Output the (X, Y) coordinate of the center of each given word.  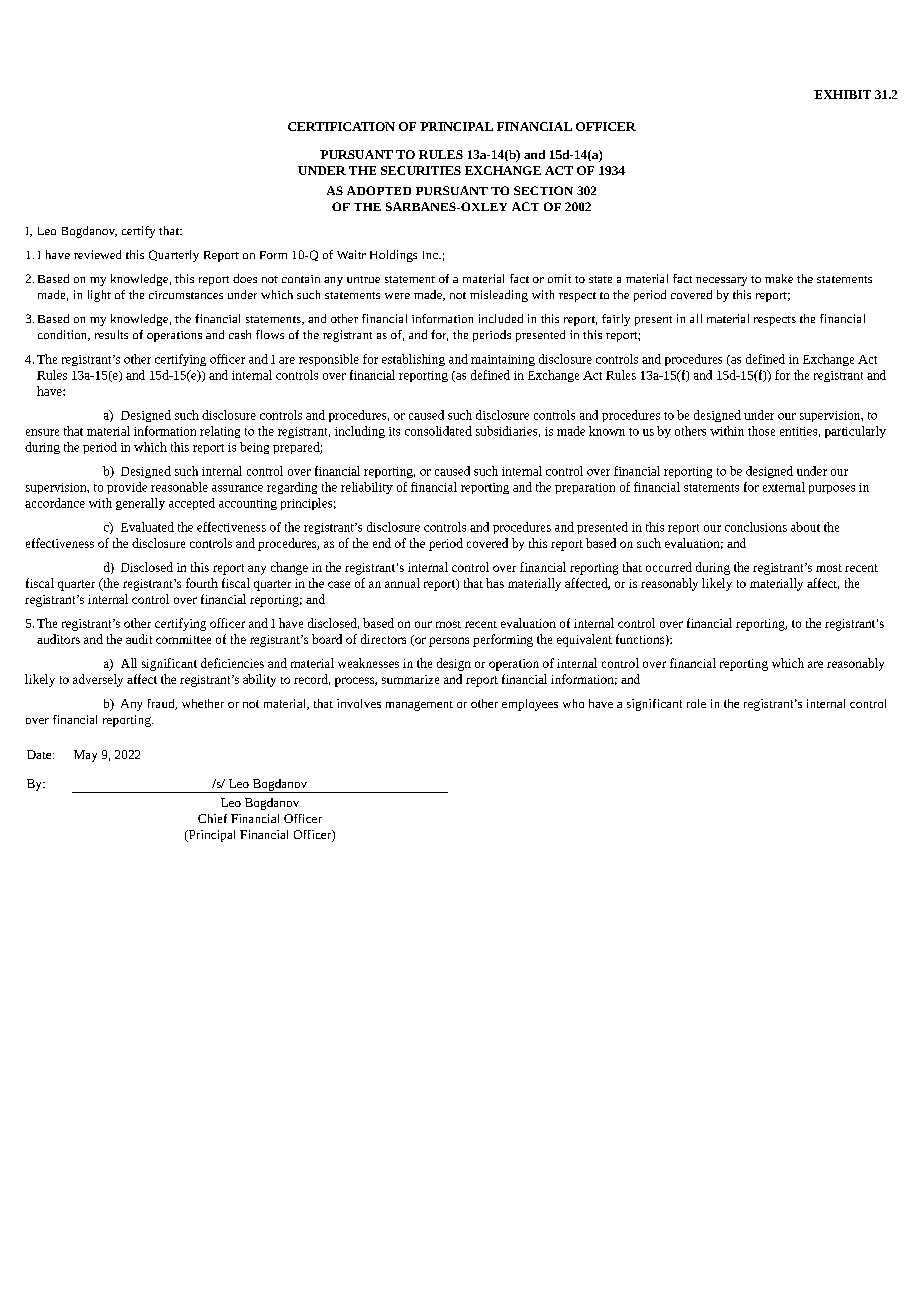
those (761, 431)
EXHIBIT (842, 94)
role (696, 703)
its (394, 431)
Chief (212, 818)
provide (127, 488)
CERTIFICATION (341, 126)
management (419, 706)
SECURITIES (421, 170)
